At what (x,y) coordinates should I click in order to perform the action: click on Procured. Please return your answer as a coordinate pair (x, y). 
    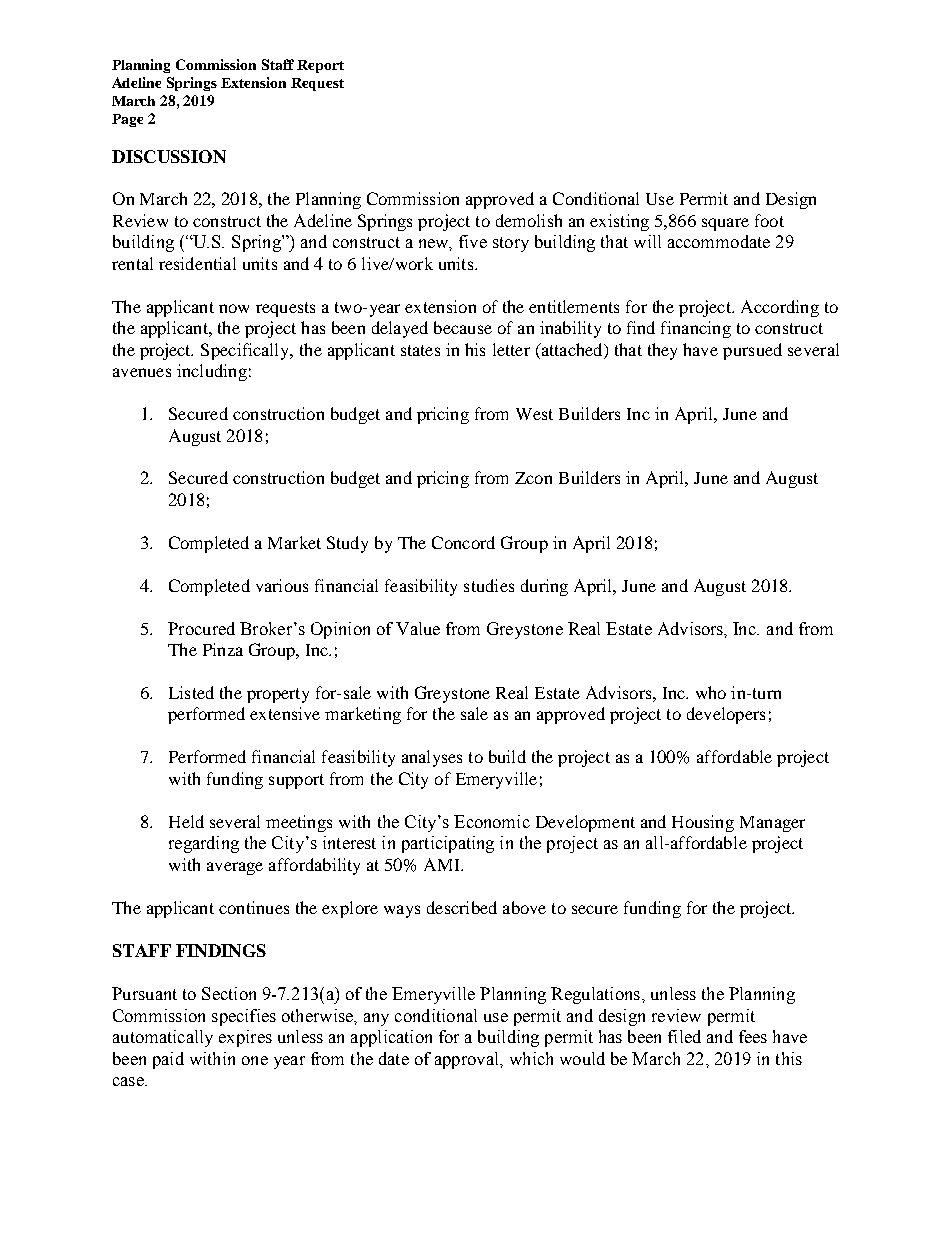
    Looking at the image, I should click on (201, 628).
